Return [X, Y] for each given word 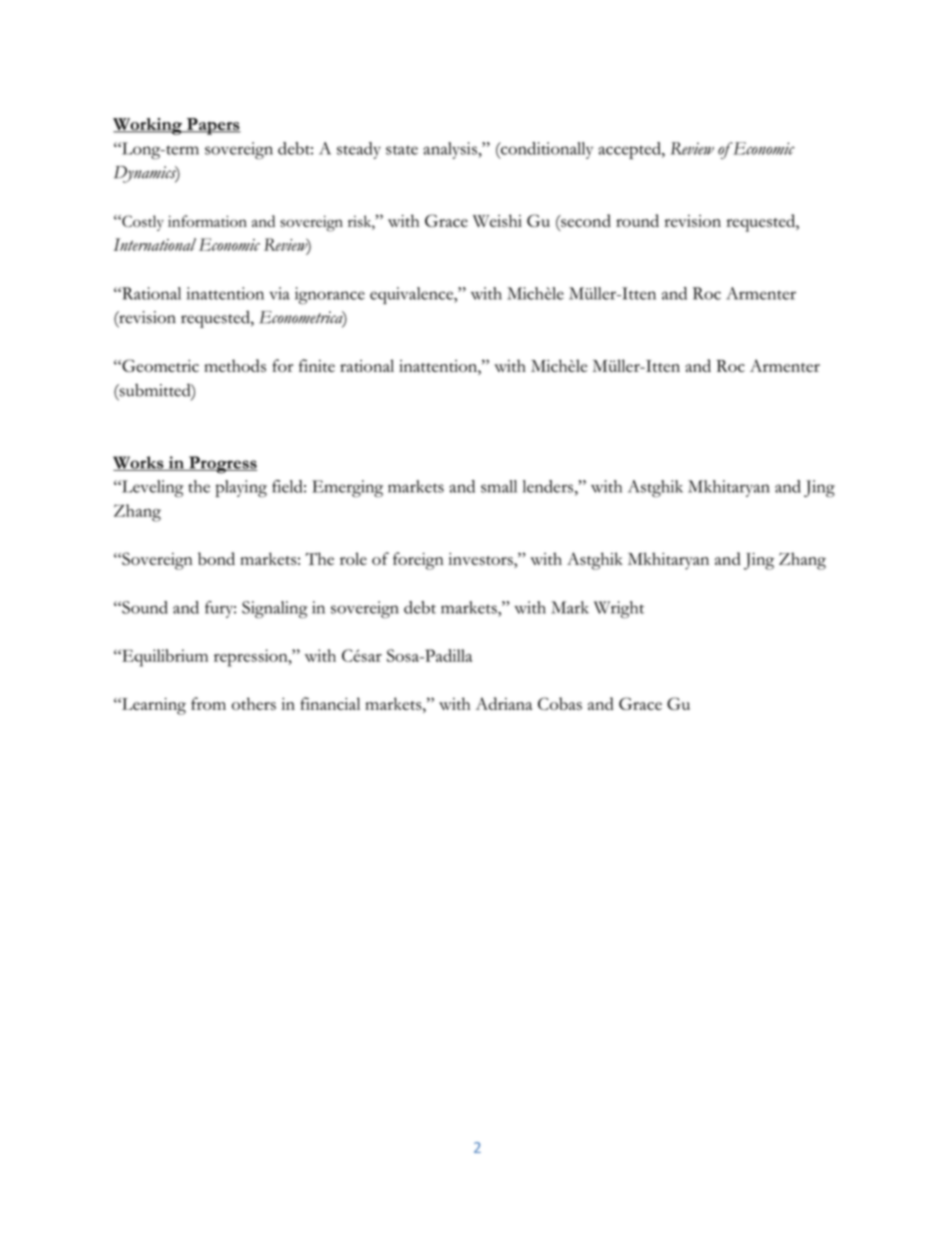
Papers [213, 126]
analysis [451, 150]
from [208, 703]
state [402, 150]
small [499, 486]
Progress [222, 465]
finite [317, 365]
